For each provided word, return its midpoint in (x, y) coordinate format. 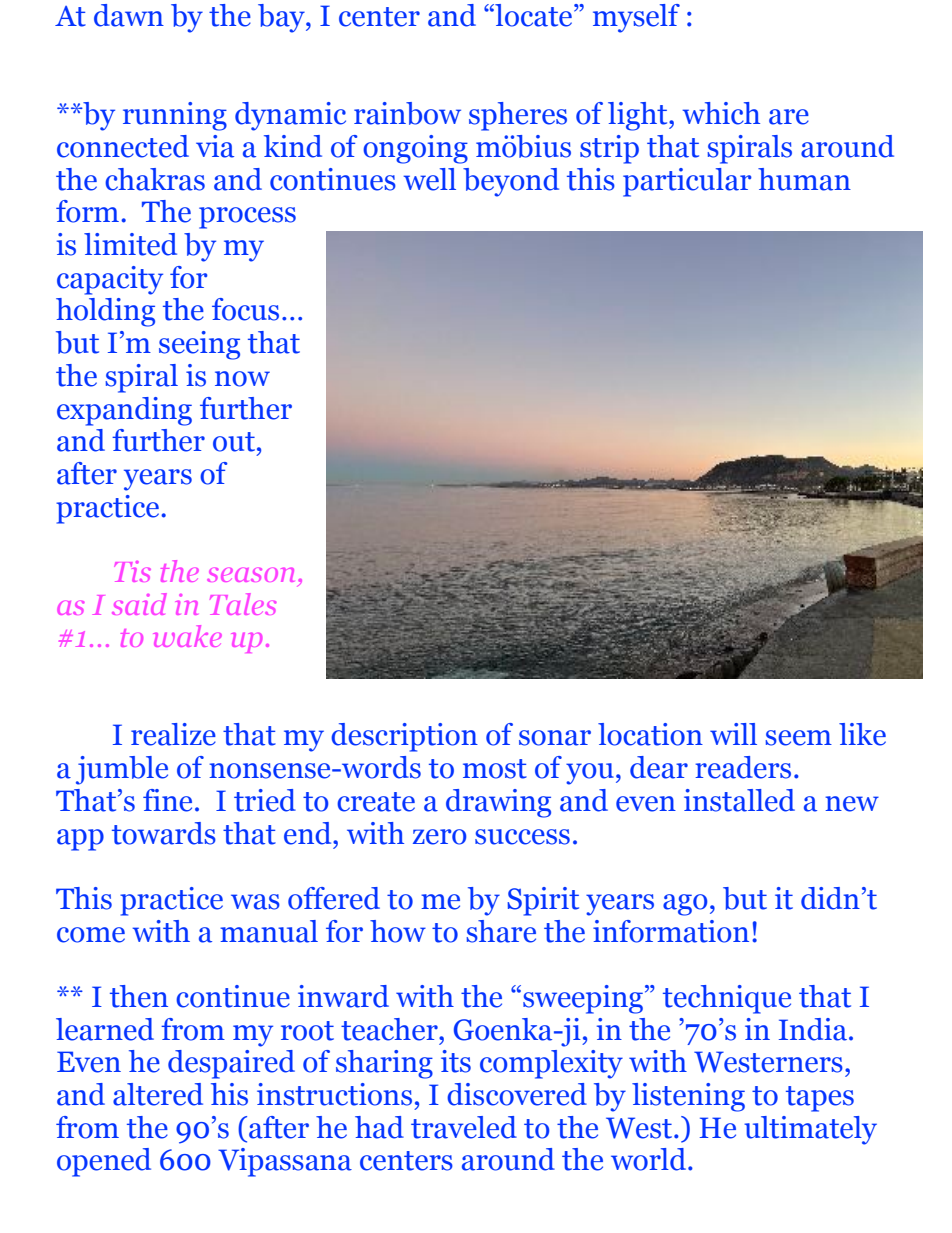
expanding (124, 411)
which (721, 113)
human (804, 179)
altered (158, 1094)
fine (167, 800)
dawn (129, 15)
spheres (518, 116)
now (242, 379)
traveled (464, 1127)
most (495, 769)
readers (743, 767)
